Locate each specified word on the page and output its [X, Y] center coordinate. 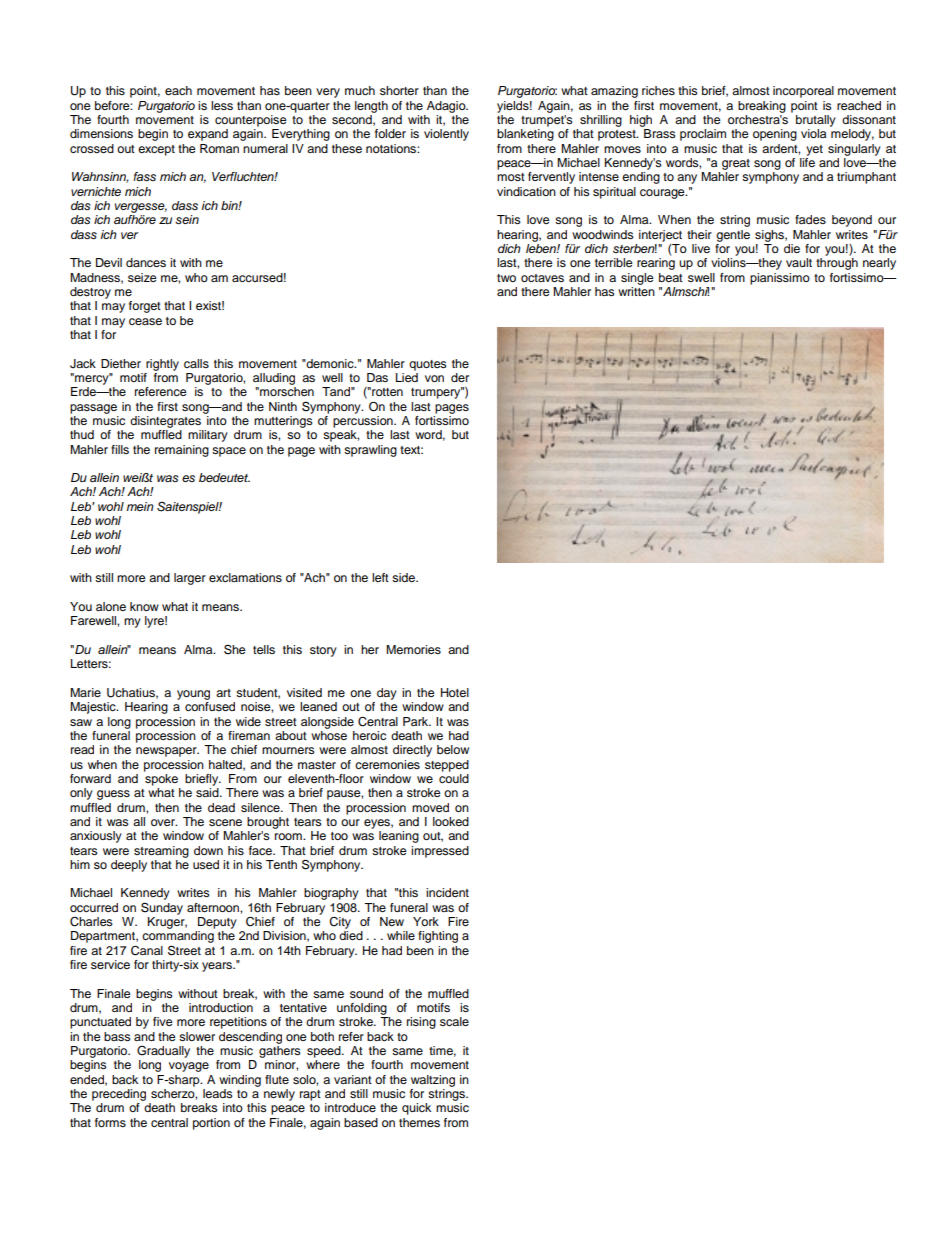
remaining [182, 451]
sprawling [370, 451]
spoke [161, 780]
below [453, 749]
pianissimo [780, 279]
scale [454, 1021]
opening [775, 135]
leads [218, 1093]
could [454, 778]
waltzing [433, 1081]
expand [208, 135]
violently [446, 135]
